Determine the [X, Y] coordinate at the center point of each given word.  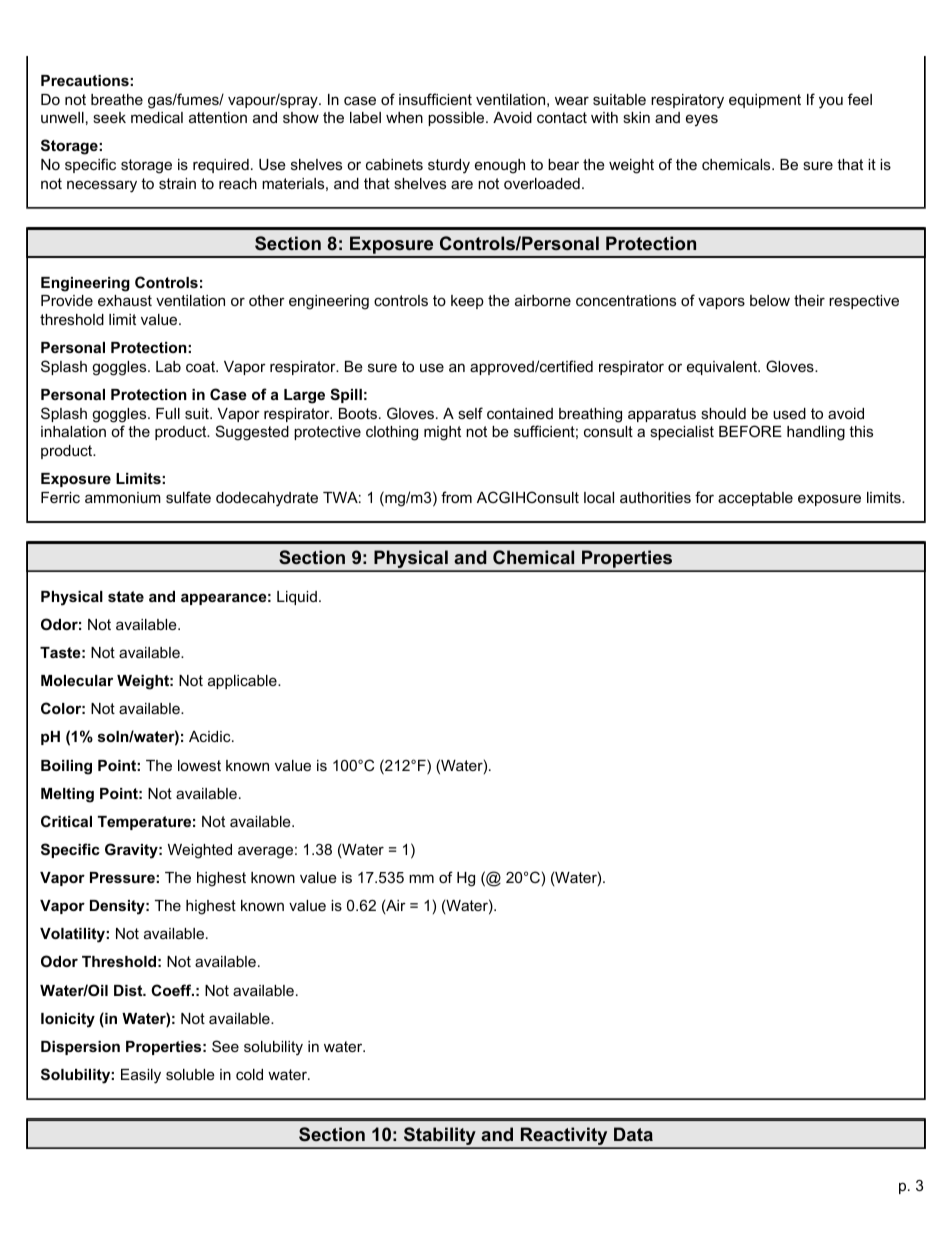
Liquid [297, 598]
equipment [765, 101]
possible [457, 119]
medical [157, 117]
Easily [141, 1076]
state [126, 596]
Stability [440, 1137]
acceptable [755, 499]
